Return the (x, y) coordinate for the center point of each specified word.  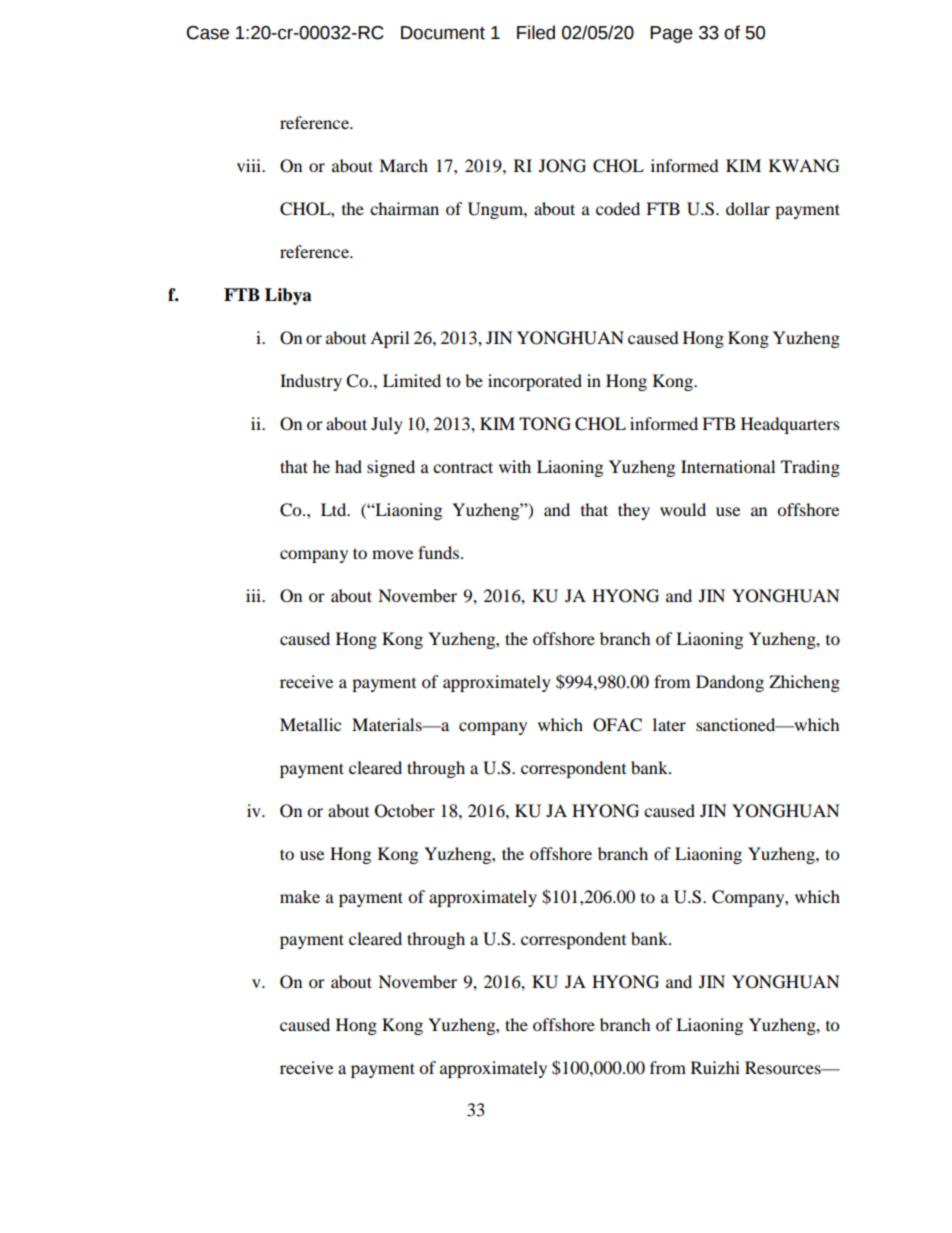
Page (671, 34)
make (300, 896)
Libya (288, 296)
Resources (784, 1067)
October (405, 811)
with (515, 466)
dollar (748, 208)
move (392, 554)
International (728, 466)
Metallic (310, 724)
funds (438, 552)
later (669, 724)
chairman (404, 208)
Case (208, 33)
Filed (536, 32)
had (348, 466)
